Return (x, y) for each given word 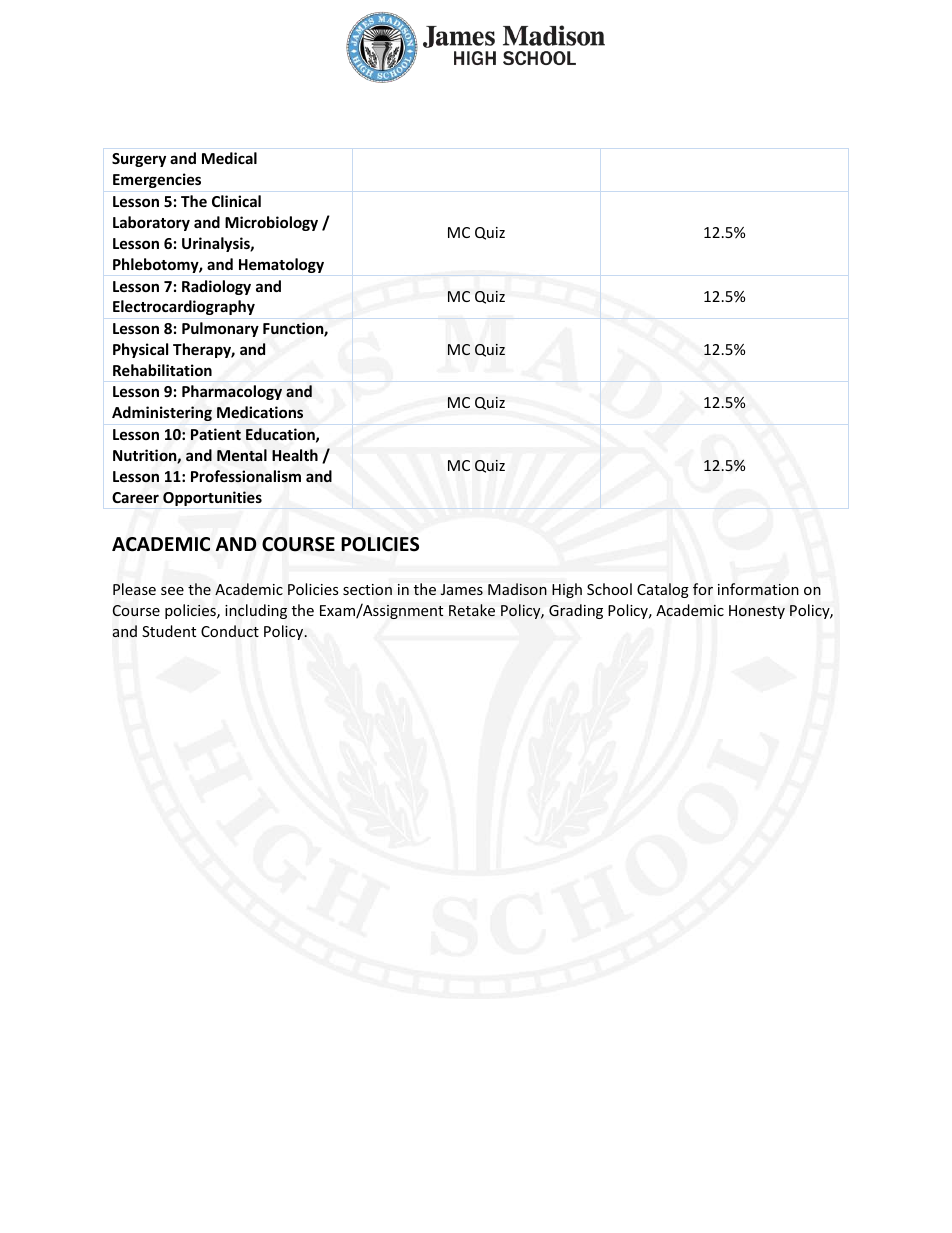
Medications (260, 412)
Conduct (230, 631)
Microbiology (271, 223)
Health (295, 455)
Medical (229, 158)
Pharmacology (232, 392)
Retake (472, 610)
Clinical (236, 201)
